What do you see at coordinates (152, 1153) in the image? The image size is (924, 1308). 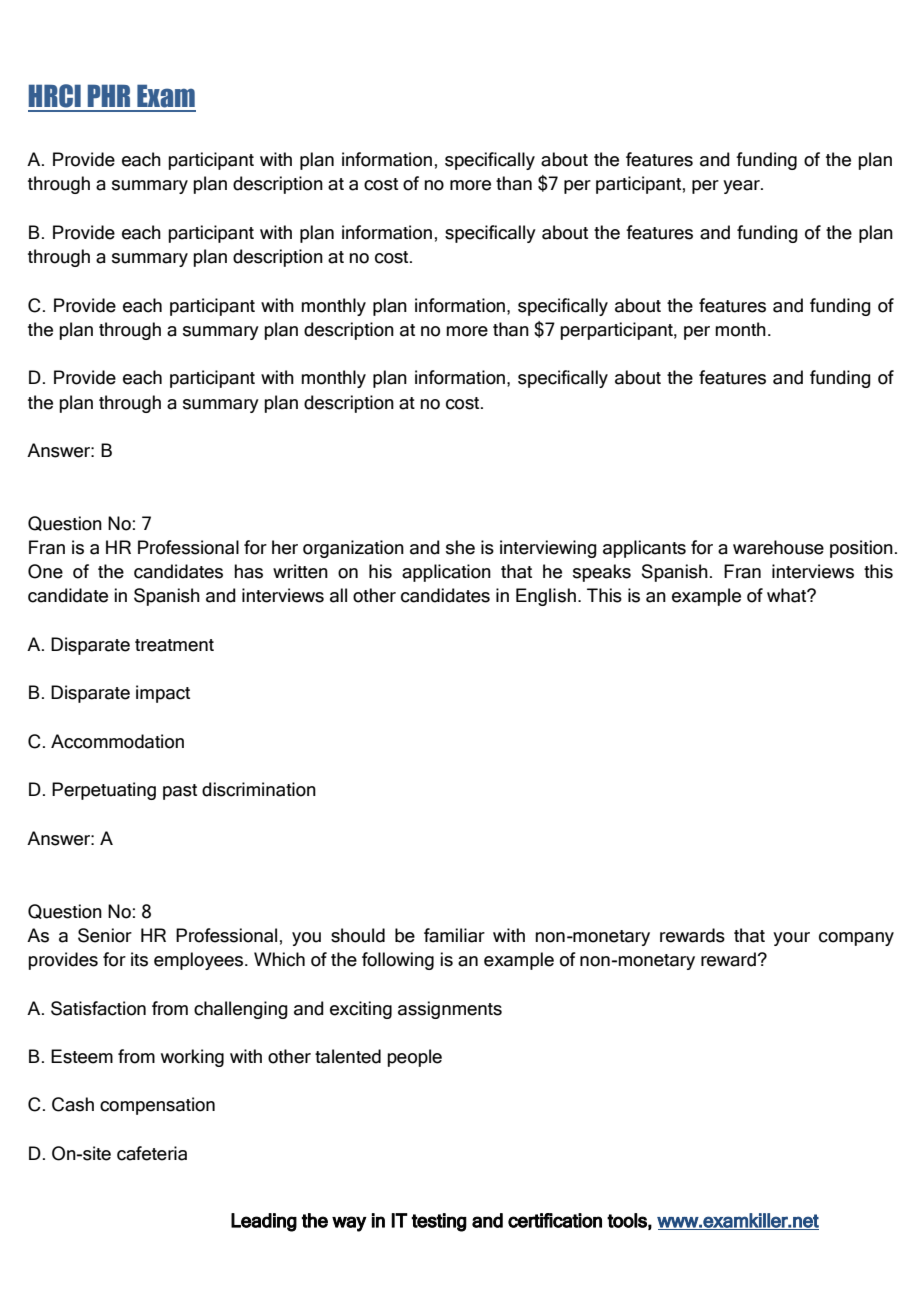 I see `cafeteria` at bounding box center [152, 1153].
